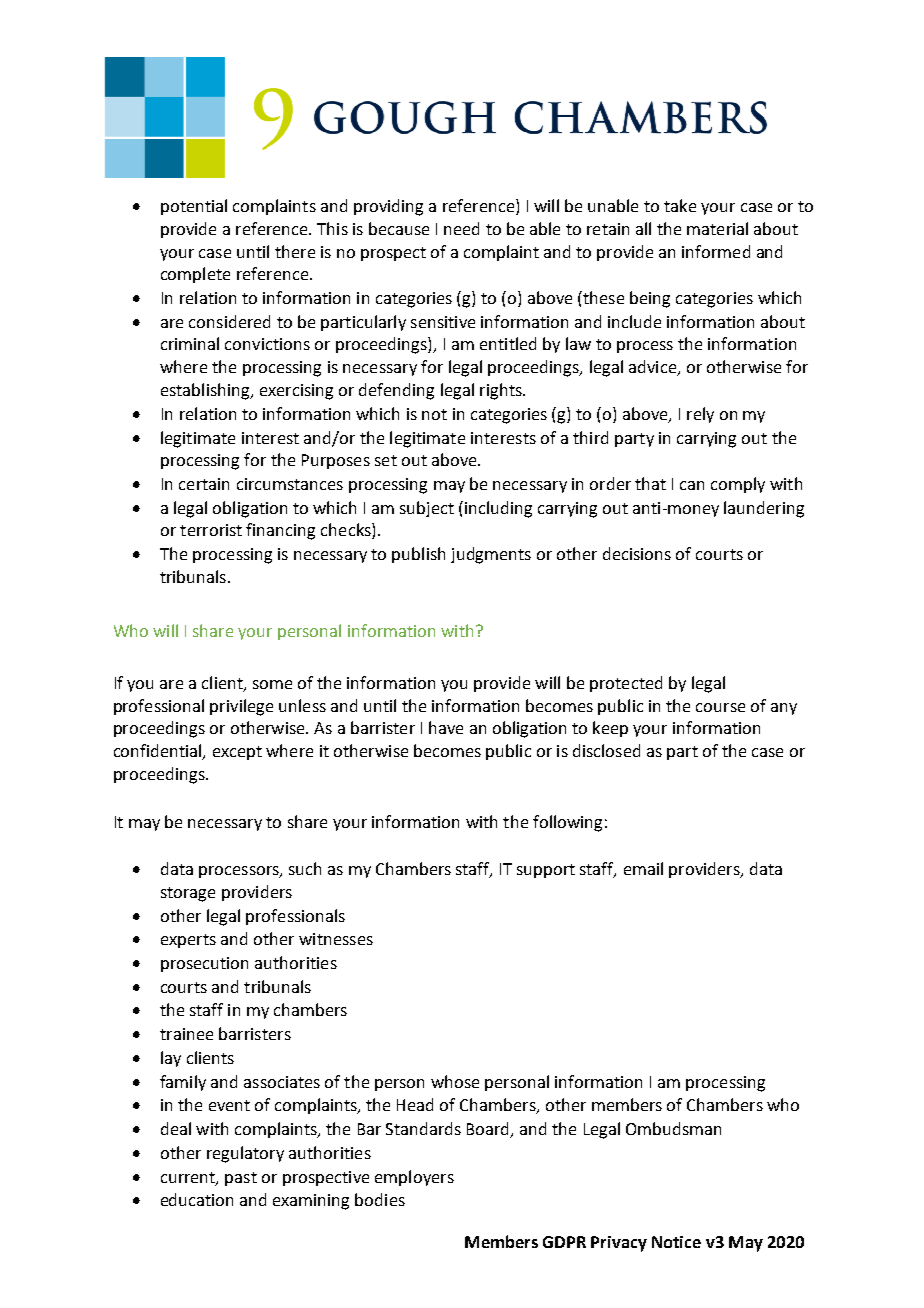 This screenshot has height=1308, width=924. What do you see at coordinates (498, 509) in the screenshot?
I see `including` at bounding box center [498, 509].
